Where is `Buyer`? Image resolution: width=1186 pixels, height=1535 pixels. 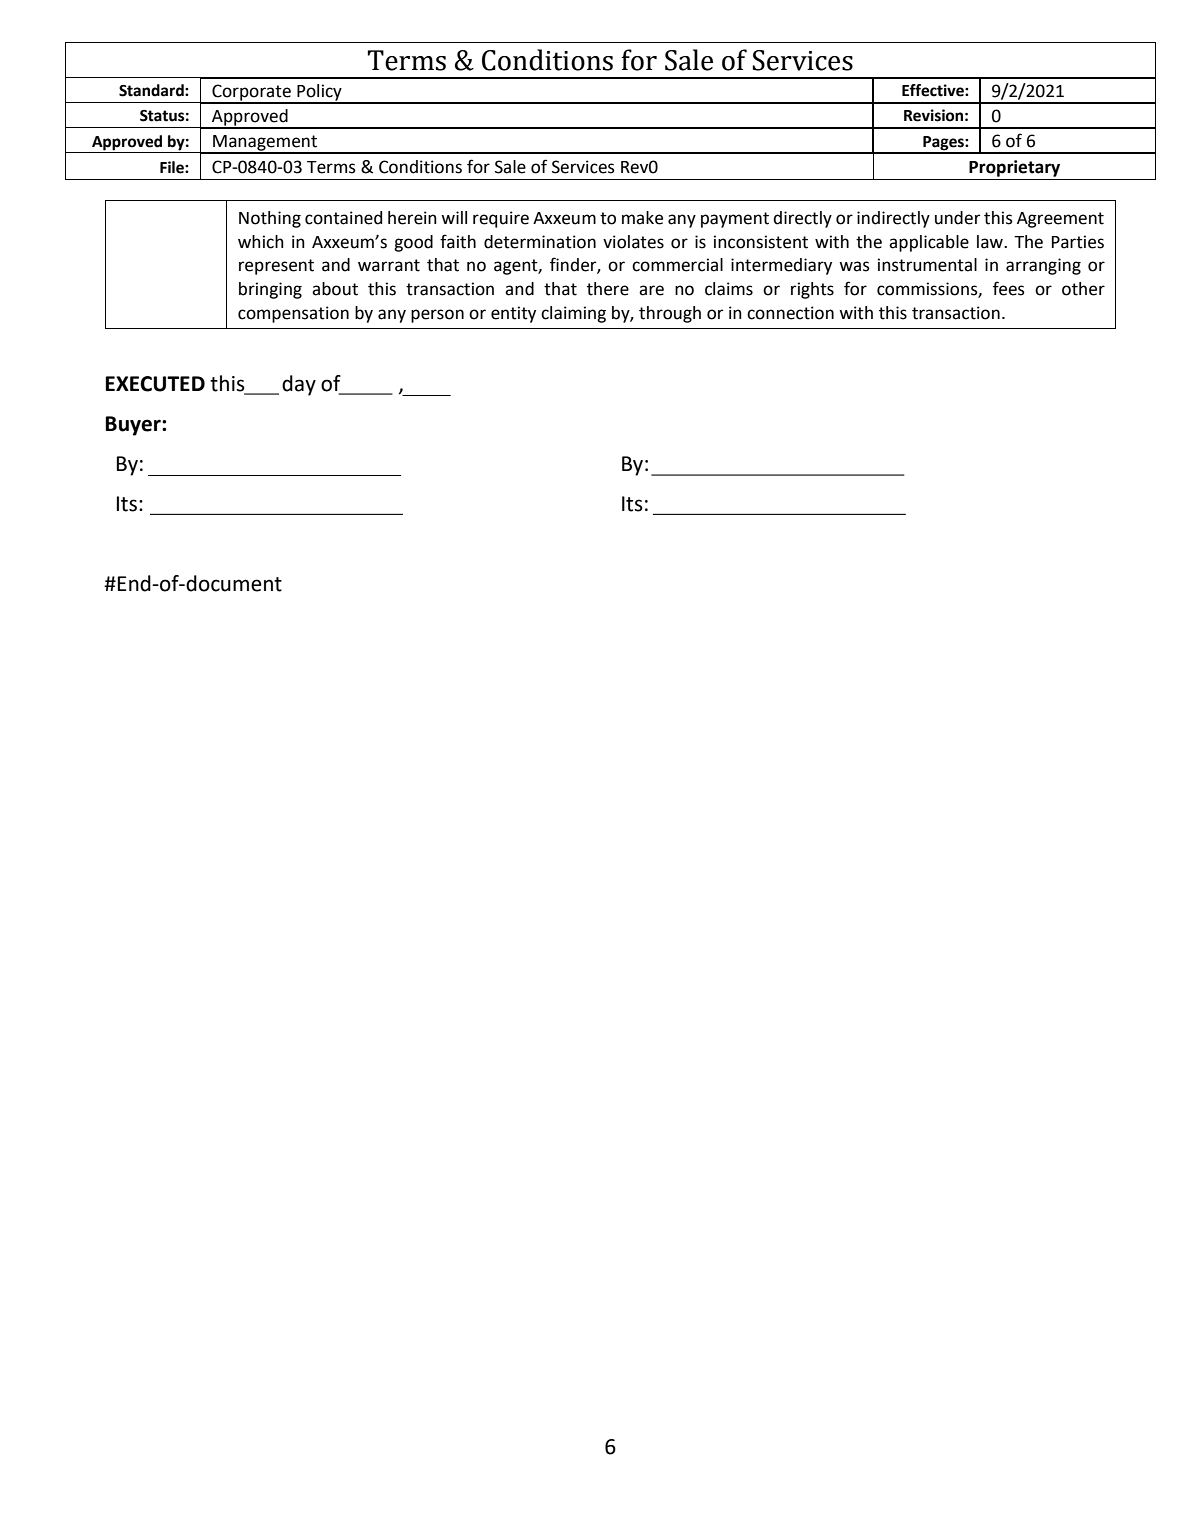
Buyer is located at coordinates (134, 426).
